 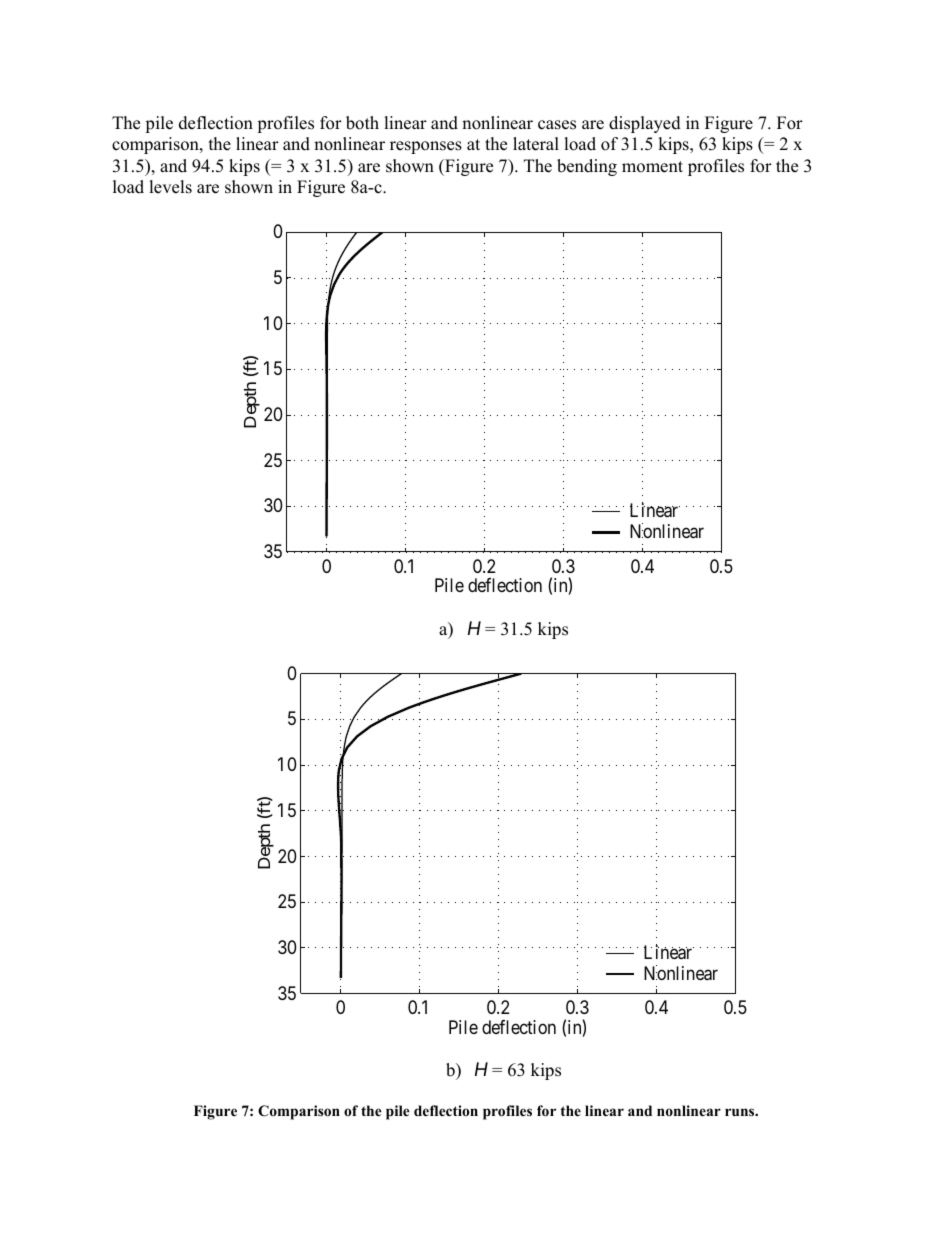 What do you see at coordinates (536, 144) in the document?
I see `lateral` at bounding box center [536, 144].
